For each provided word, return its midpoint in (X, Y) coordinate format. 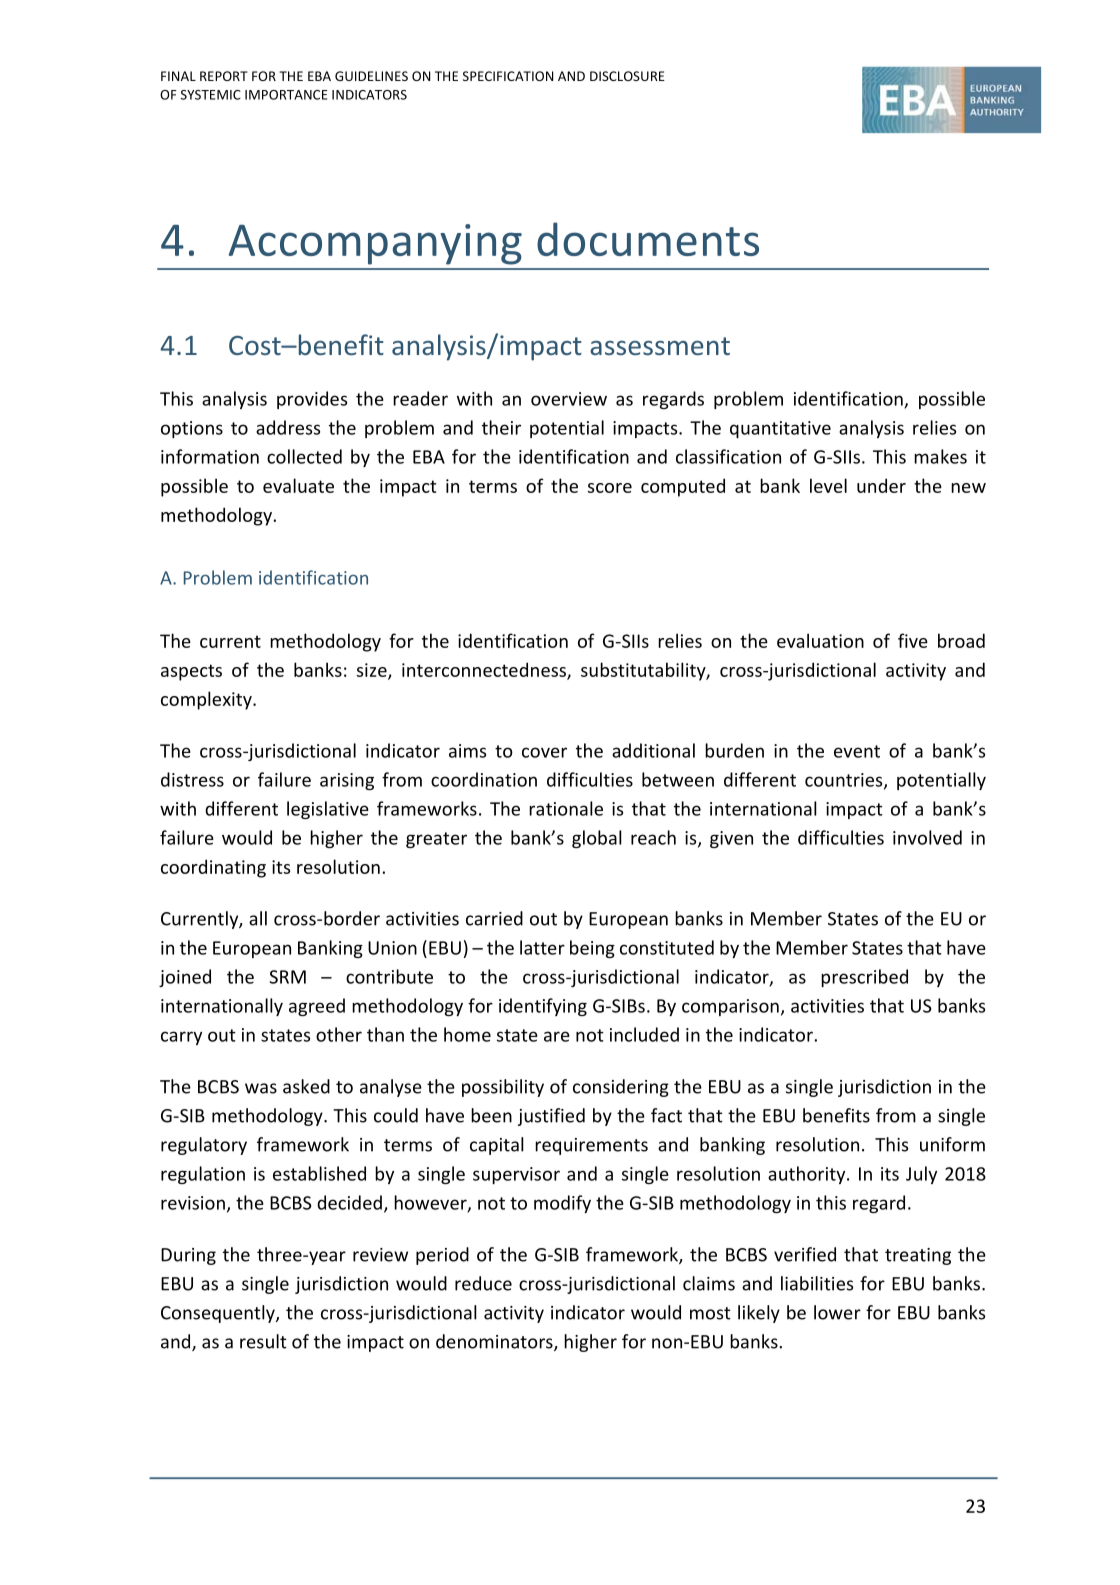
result (263, 1341)
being (592, 949)
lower (837, 1312)
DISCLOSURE (627, 76)
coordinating (213, 868)
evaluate (298, 485)
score (610, 488)
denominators (495, 1342)
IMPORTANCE (286, 95)
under (881, 485)
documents (648, 239)
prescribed (864, 978)
